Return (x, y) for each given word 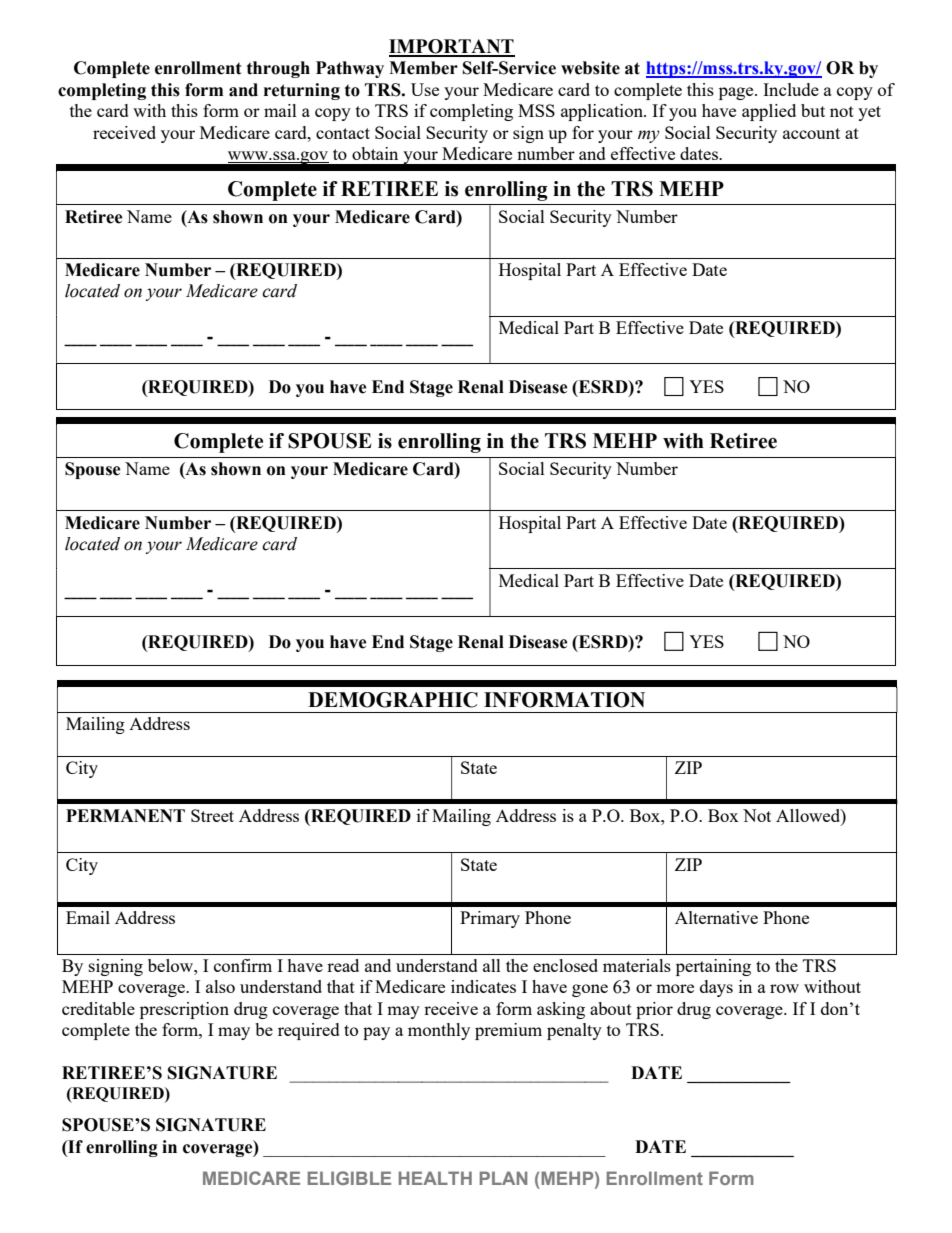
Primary (490, 919)
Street (212, 815)
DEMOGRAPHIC (393, 700)
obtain (375, 153)
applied (769, 112)
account (811, 133)
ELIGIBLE (349, 1178)
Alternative (716, 917)
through (278, 69)
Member (423, 68)
